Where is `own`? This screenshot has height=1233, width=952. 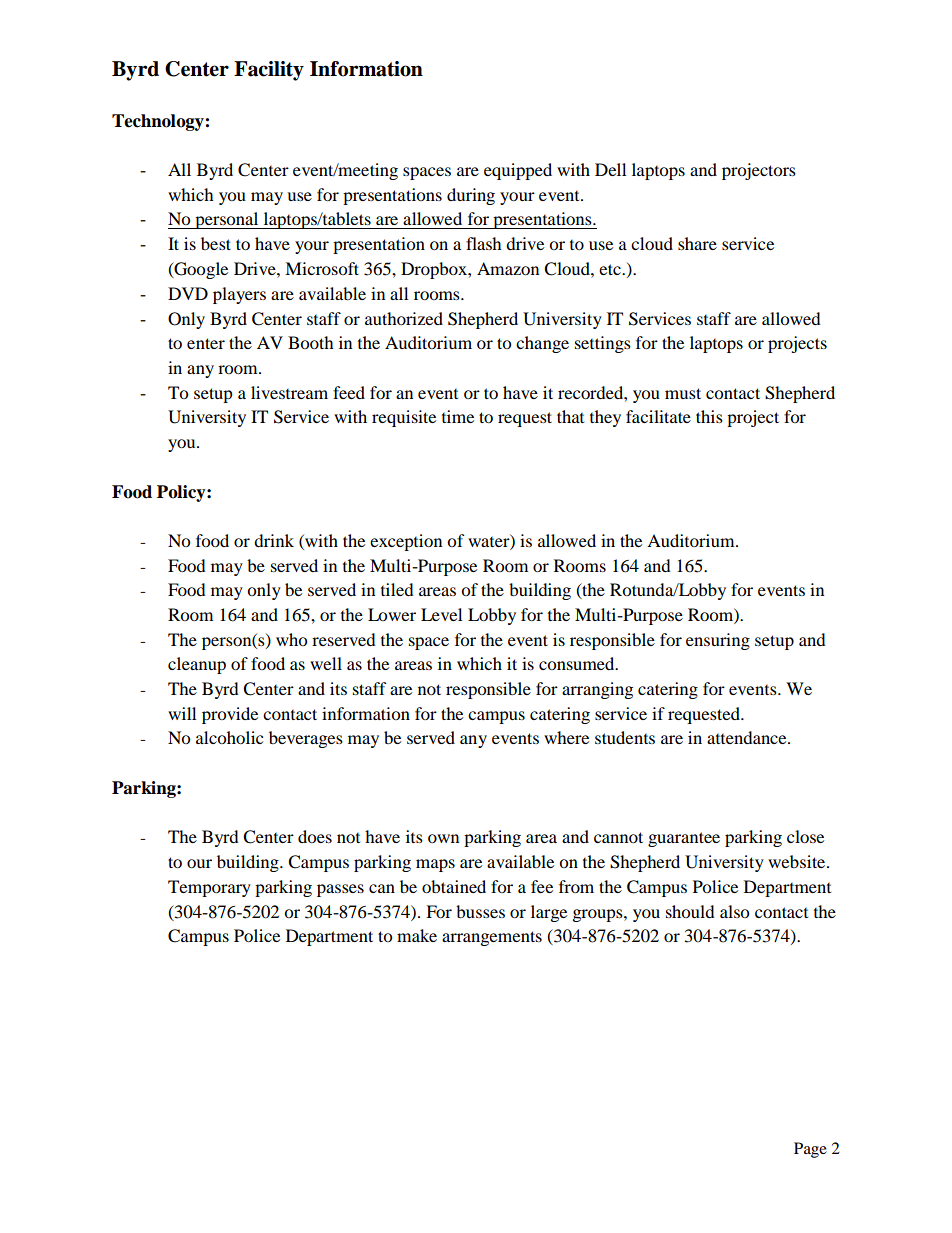 own is located at coordinates (443, 838).
